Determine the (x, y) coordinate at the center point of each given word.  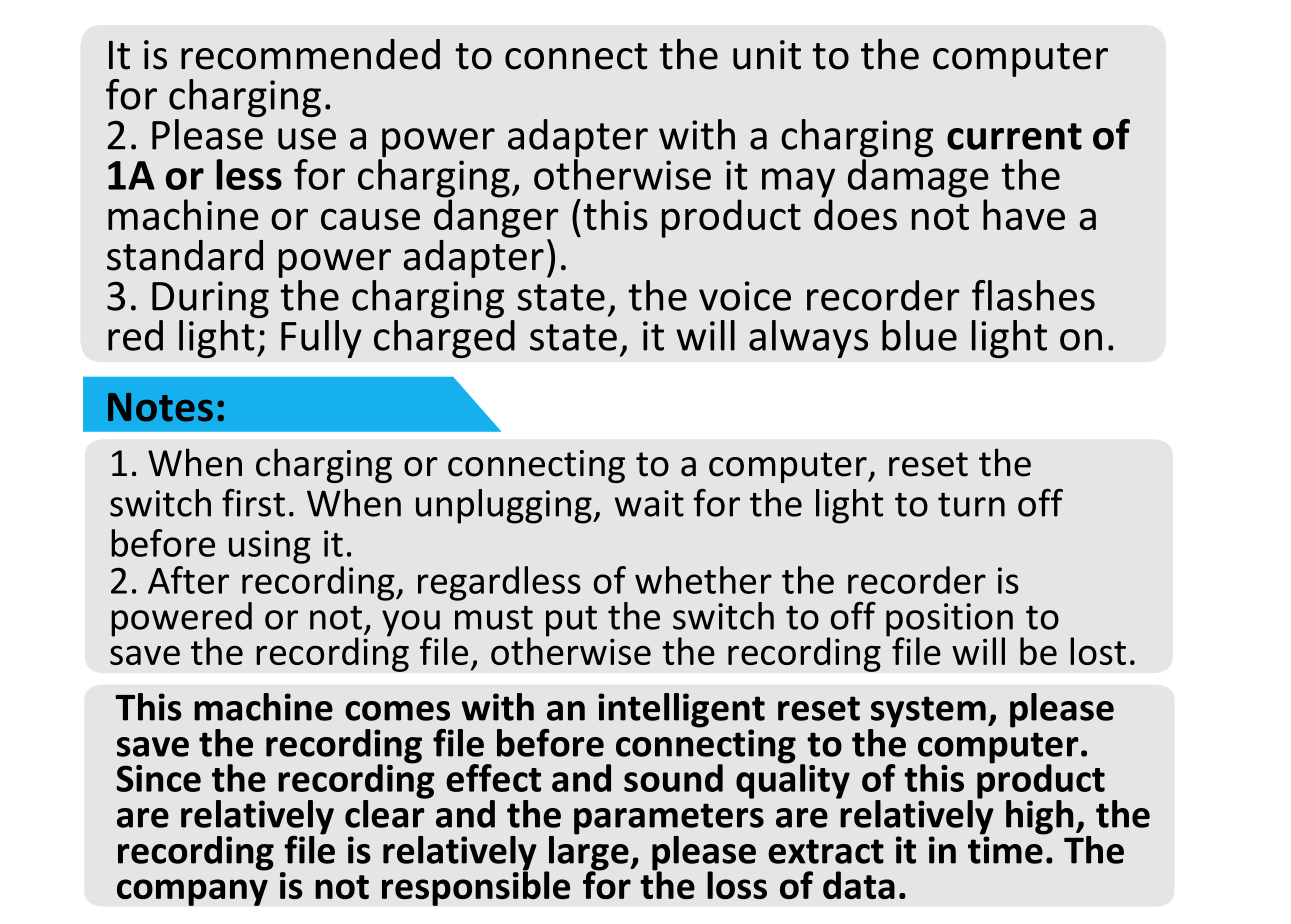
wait (649, 503)
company (192, 892)
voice (745, 296)
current (1014, 136)
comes (397, 711)
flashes (1033, 295)
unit (767, 55)
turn (971, 505)
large (589, 853)
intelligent (681, 711)
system (927, 713)
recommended (310, 54)
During (210, 299)
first (253, 503)
